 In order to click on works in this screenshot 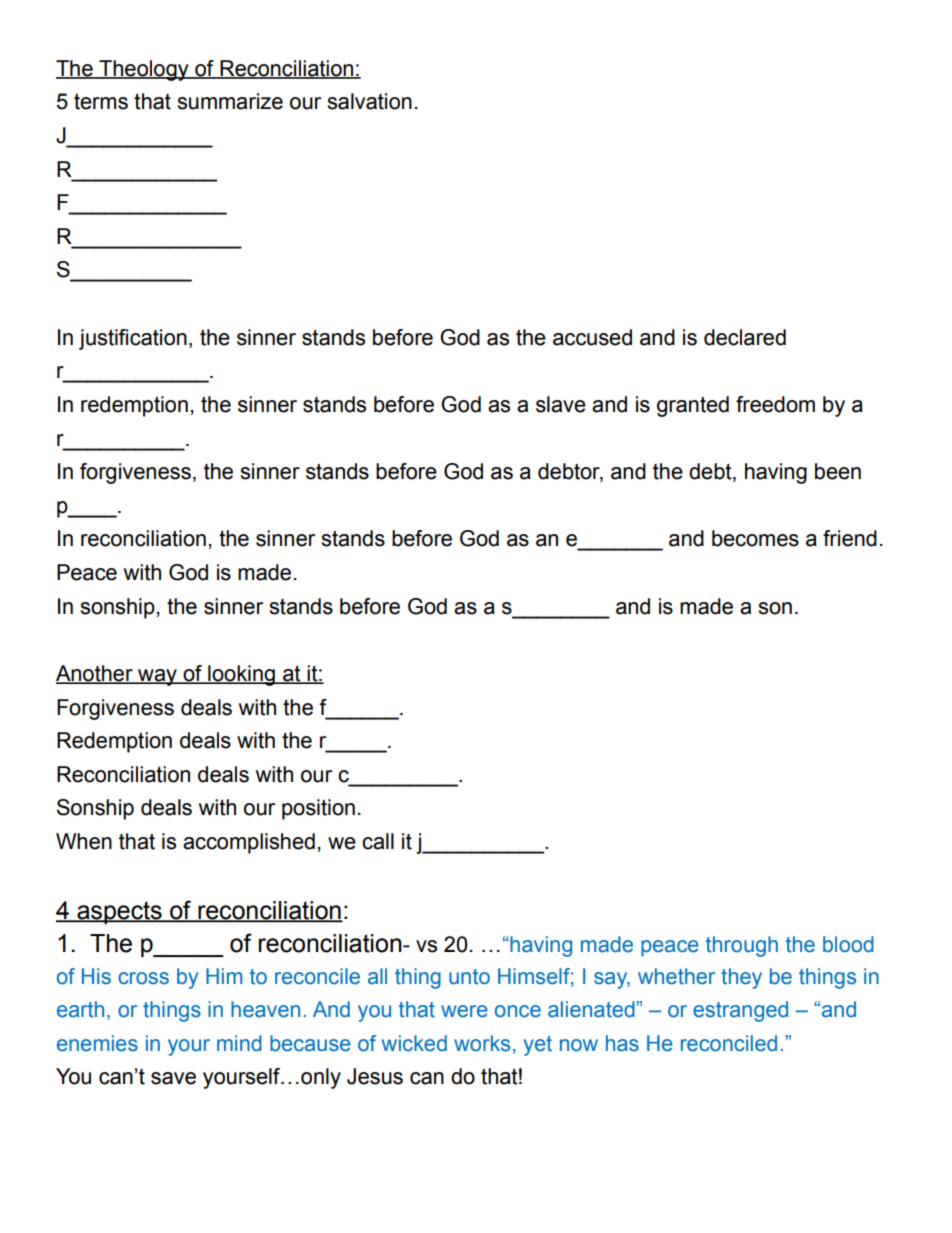, I will do `click(482, 1043)`.
